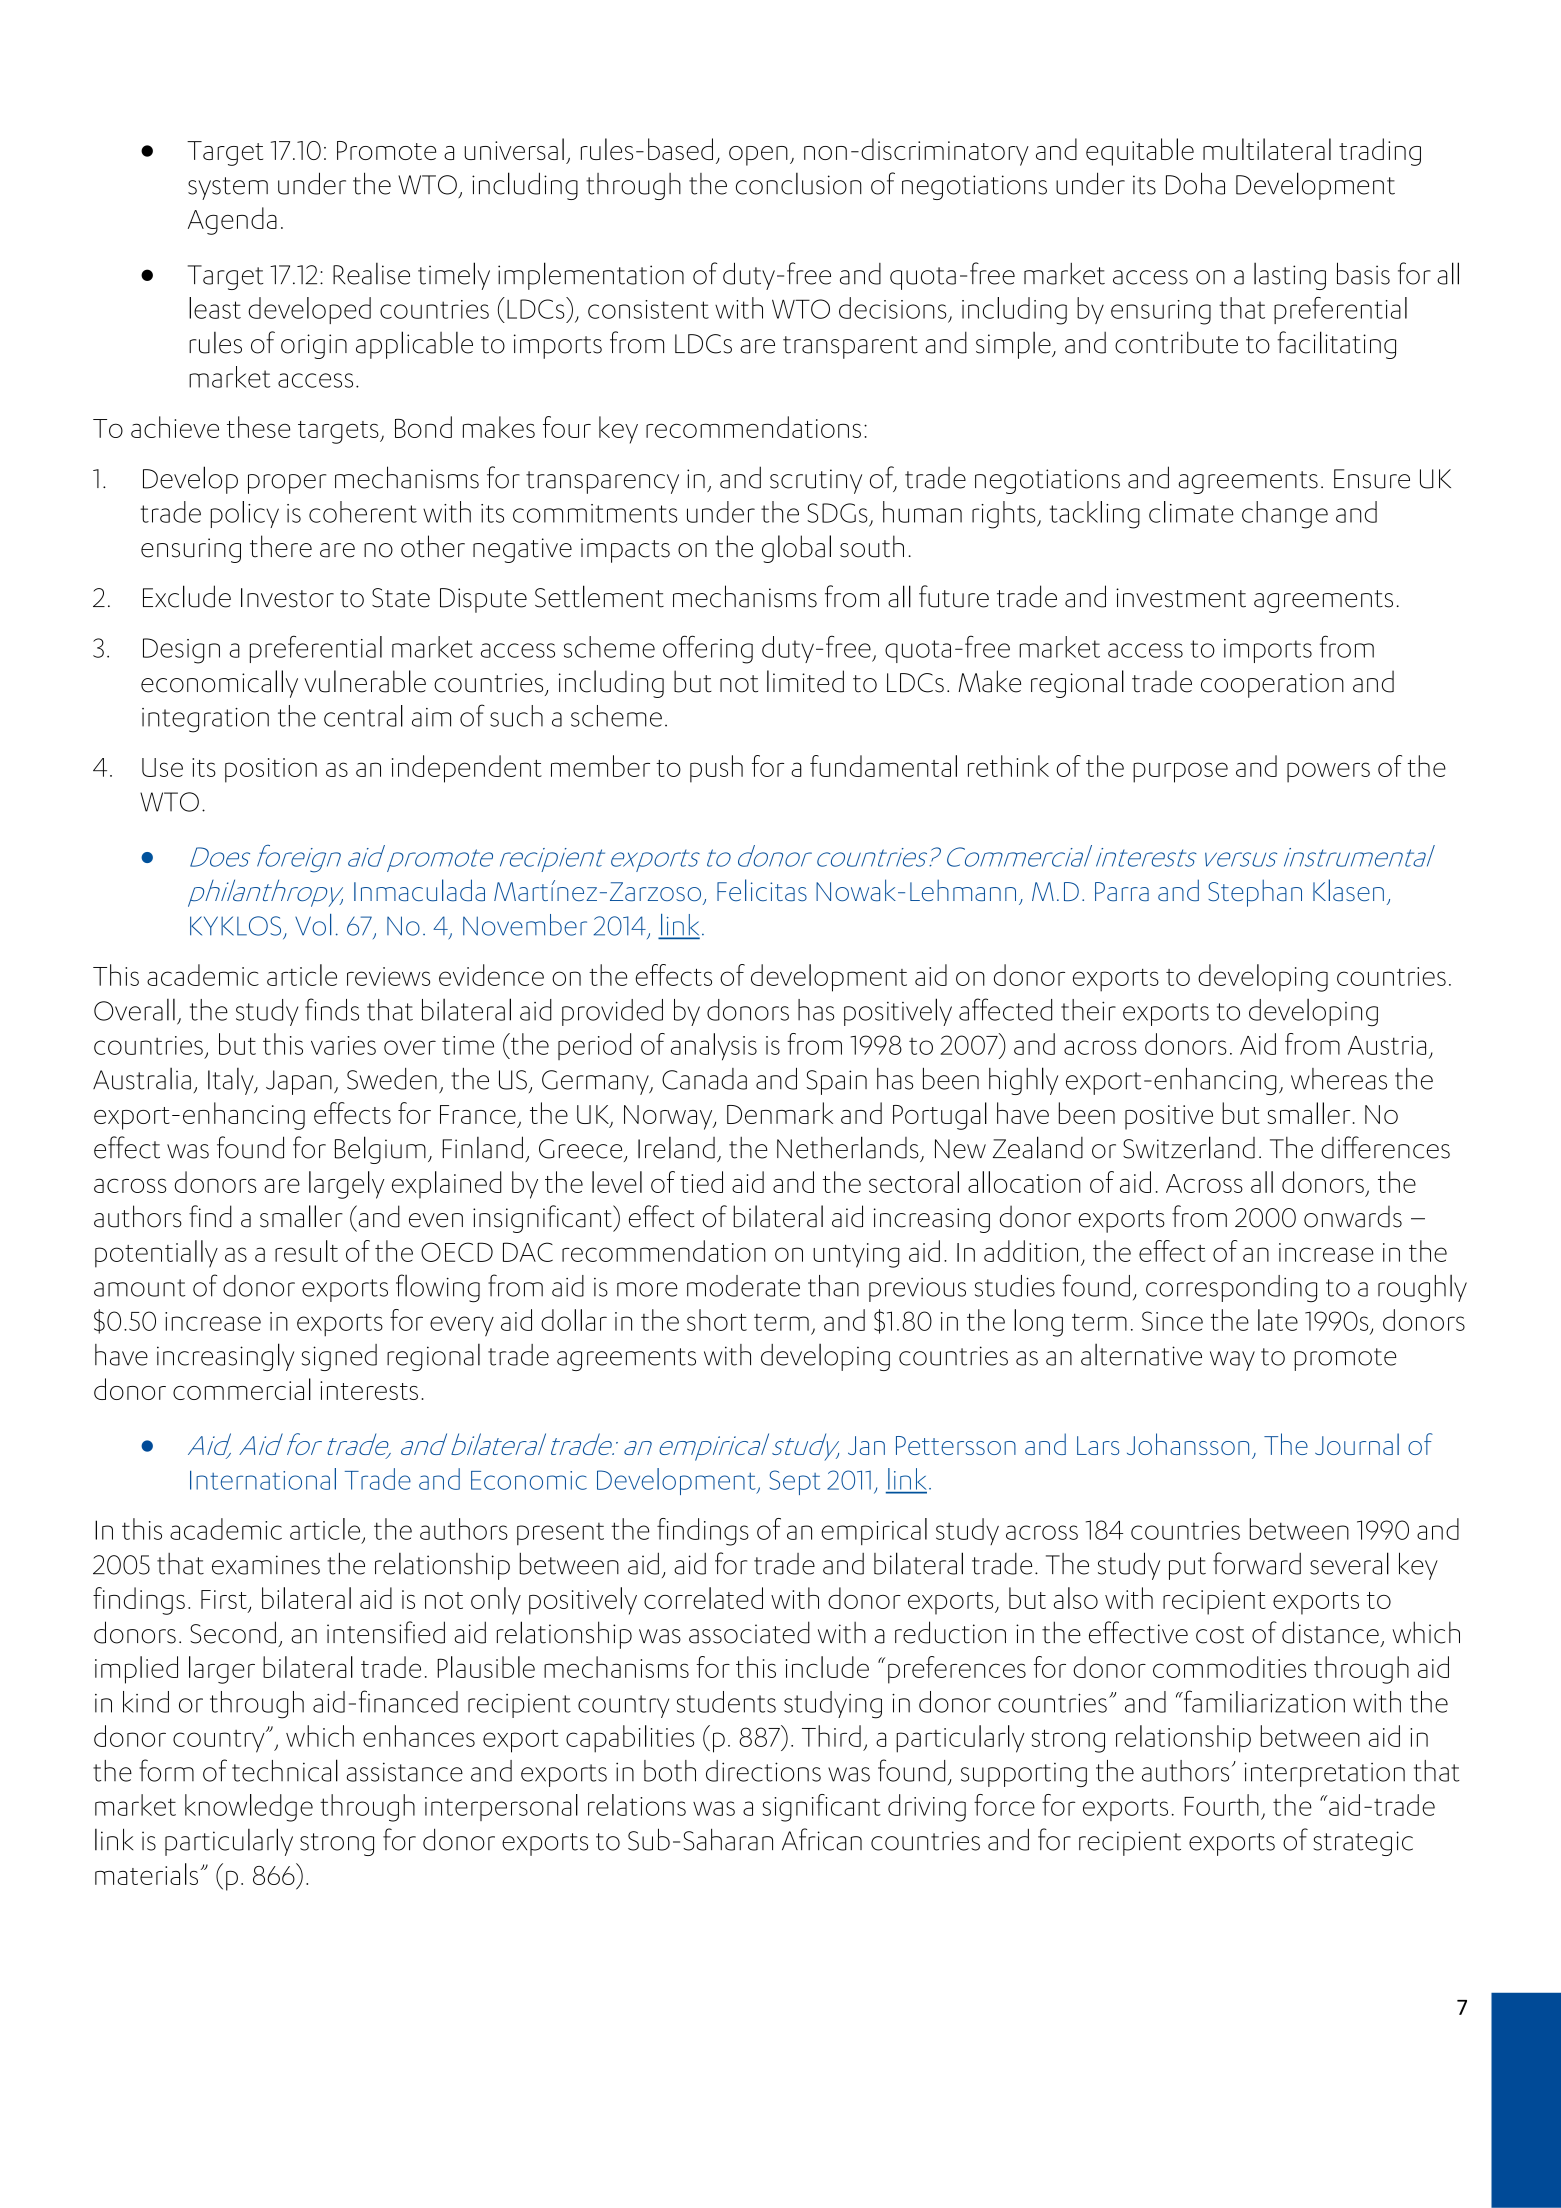  What do you see at coordinates (1324, 1774) in the screenshot?
I see `interpretation` at bounding box center [1324, 1774].
